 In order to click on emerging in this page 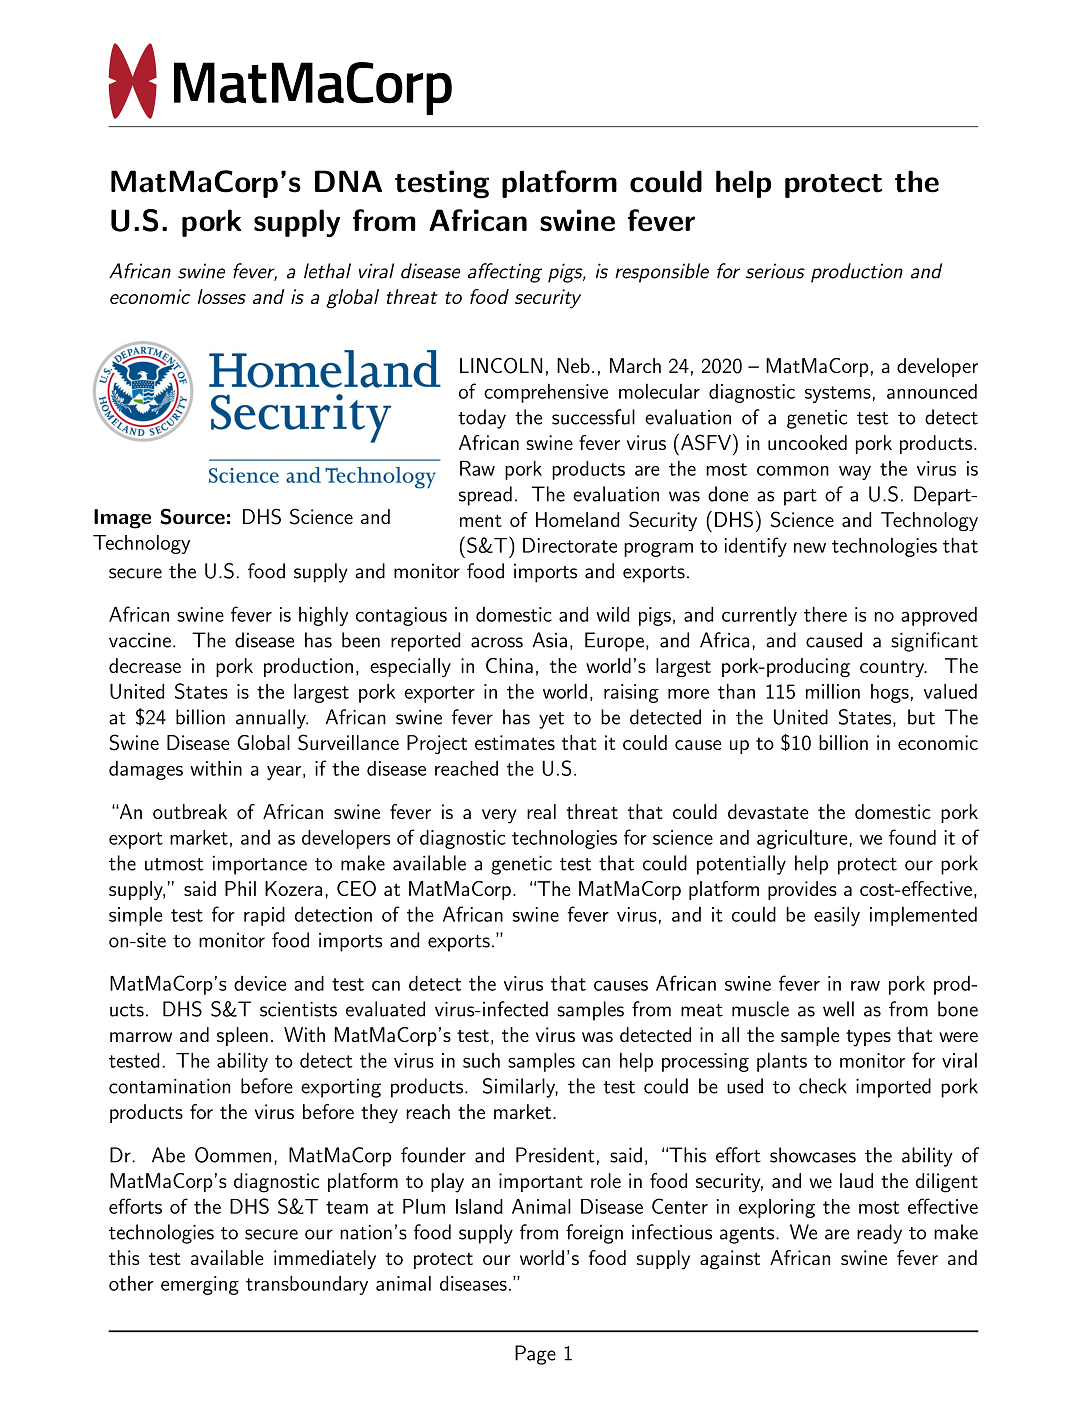, I will do `click(200, 1285)`.
